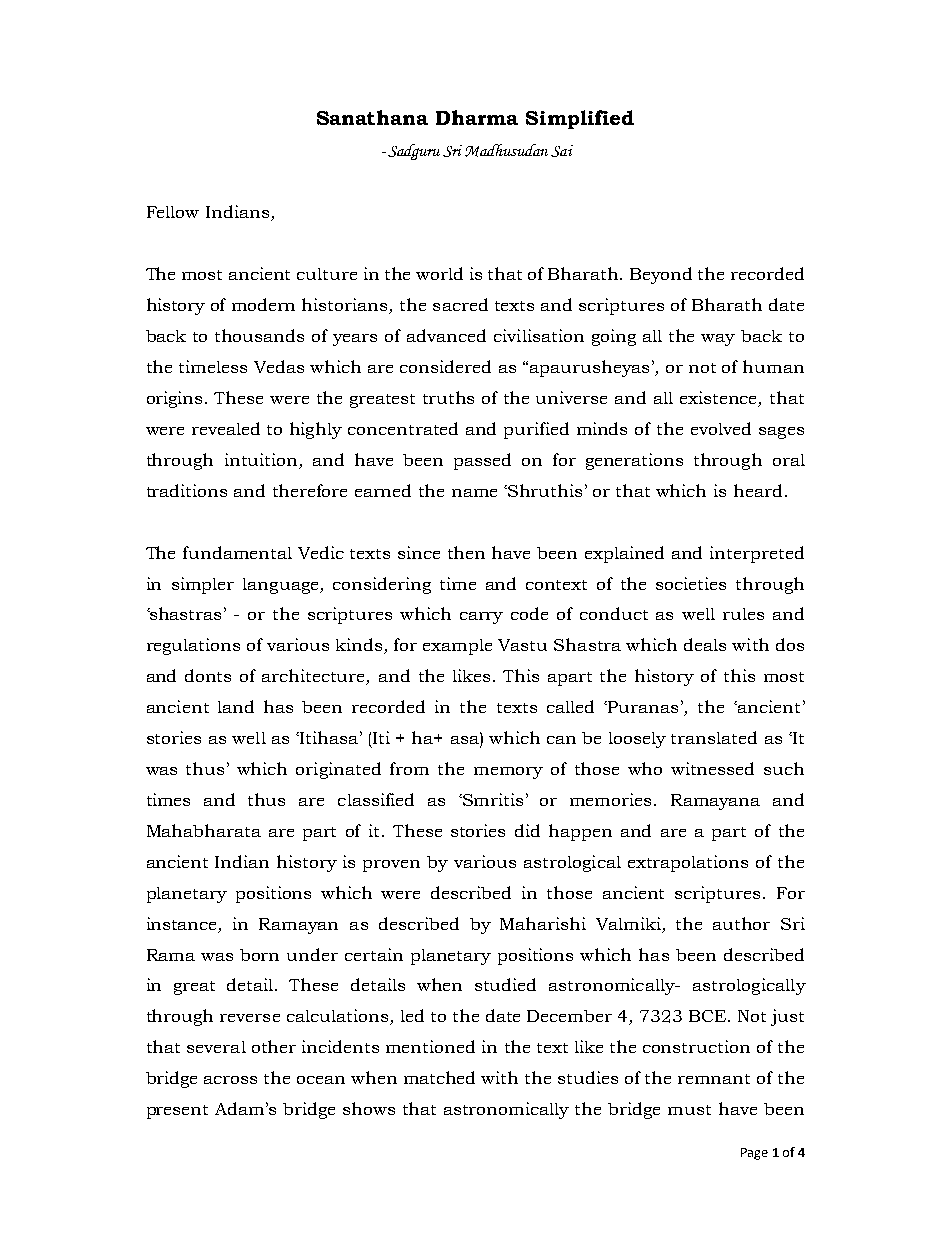 The width and height of the screenshot is (952, 1233). Describe the element at coordinates (439, 1077) in the screenshot. I see `matched` at that location.
